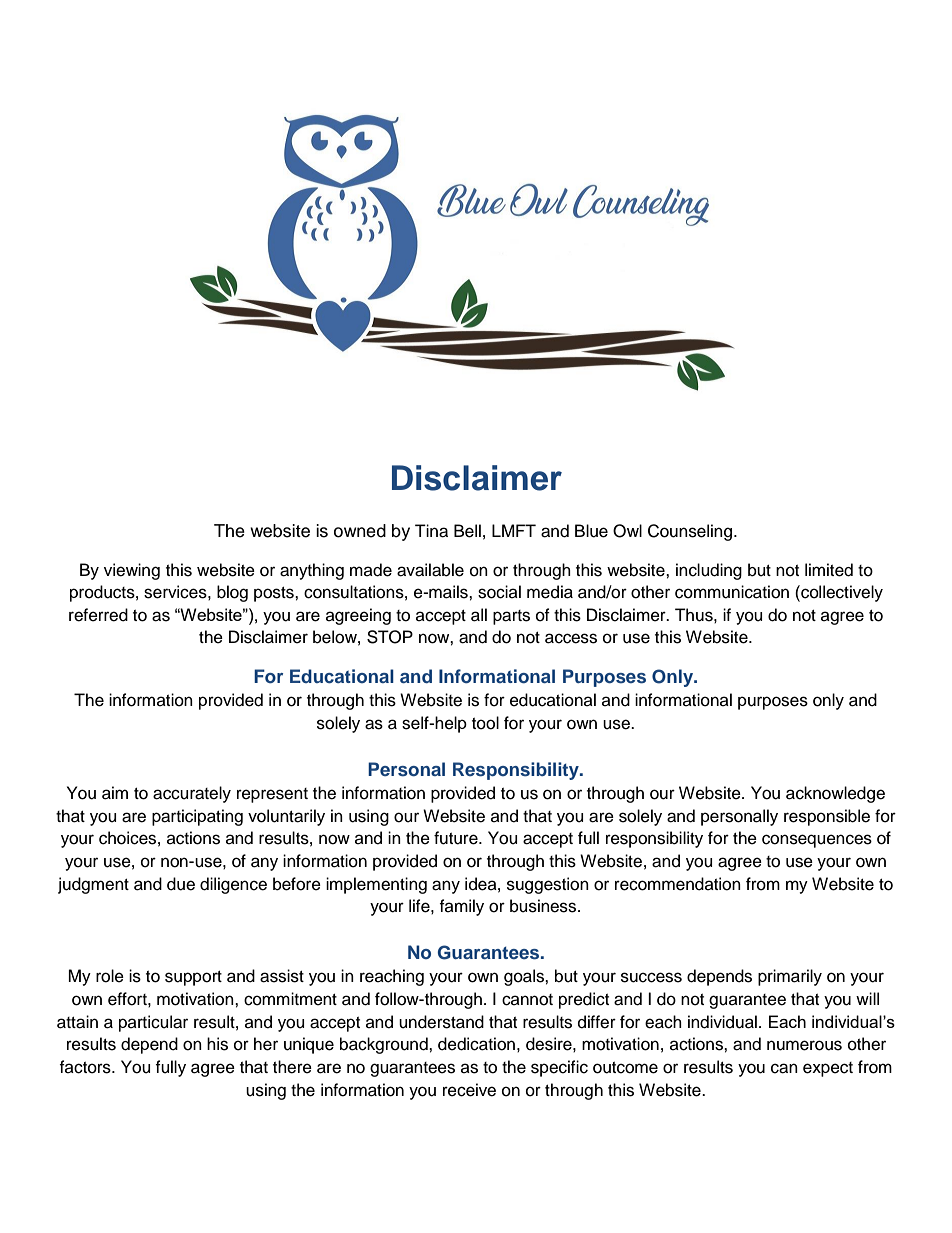 The height and width of the screenshot is (1233, 952). Describe the element at coordinates (132, 571) in the screenshot. I see `viewing` at that location.
